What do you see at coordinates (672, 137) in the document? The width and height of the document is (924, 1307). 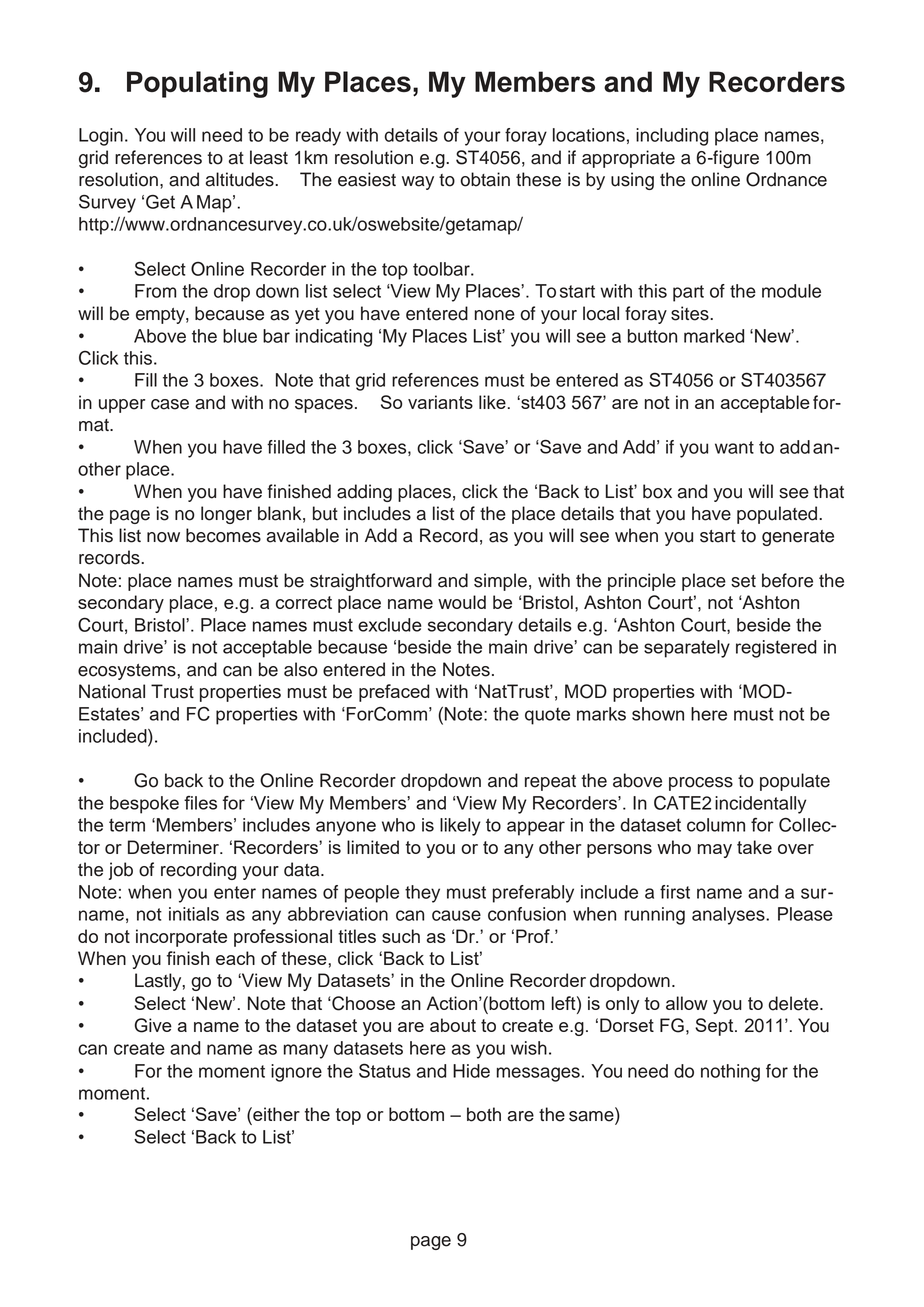 I see `including` at bounding box center [672, 137].
